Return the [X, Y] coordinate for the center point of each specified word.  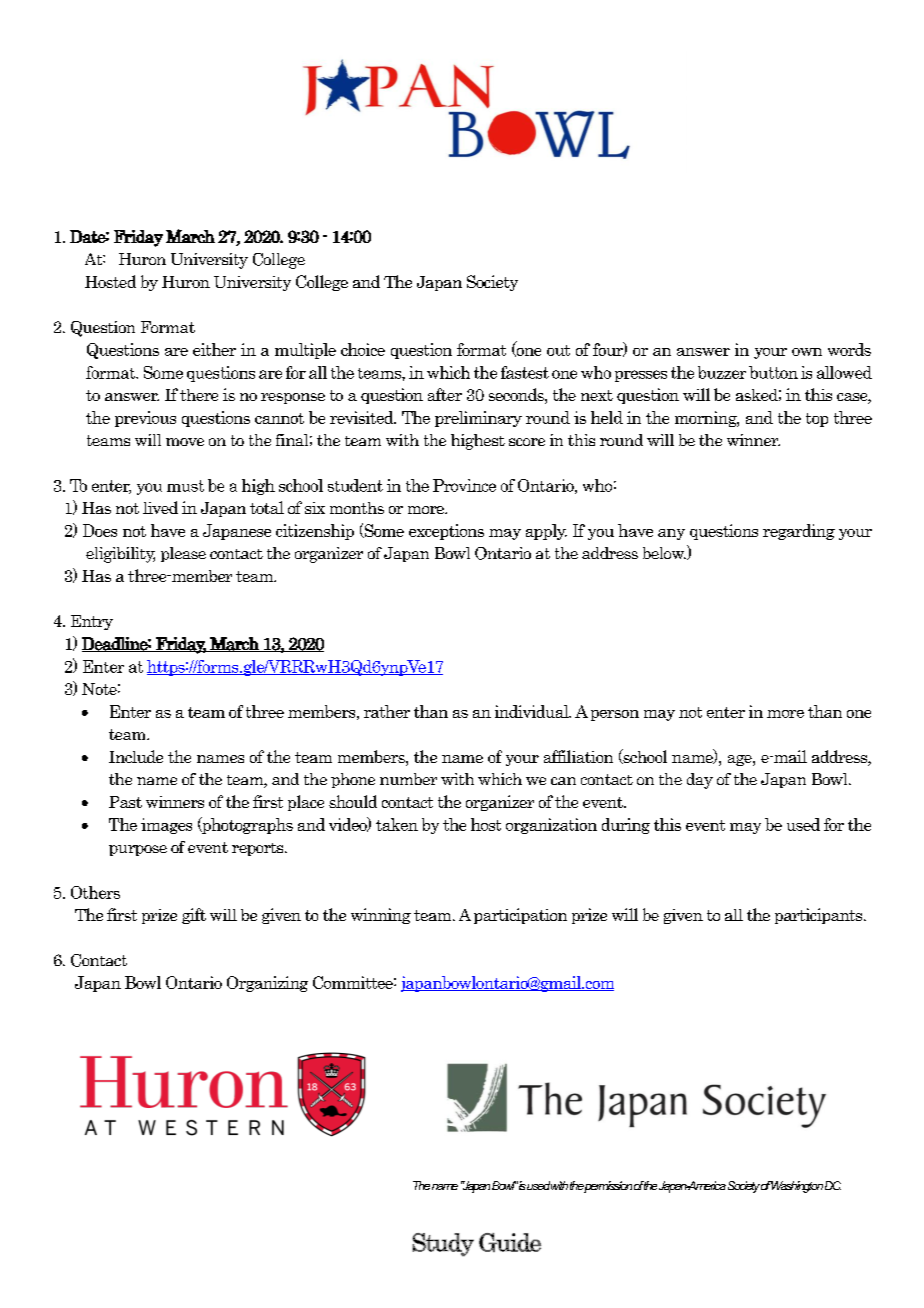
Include [136, 756]
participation [520, 916]
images [166, 826]
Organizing [267, 984]
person [615, 715]
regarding [799, 532]
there [199, 395]
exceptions [446, 532]
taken [397, 824]
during [626, 826]
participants [820, 916]
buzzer [722, 372]
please [183, 554]
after [445, 394]
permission [608, 1187]
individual [533, 711]
